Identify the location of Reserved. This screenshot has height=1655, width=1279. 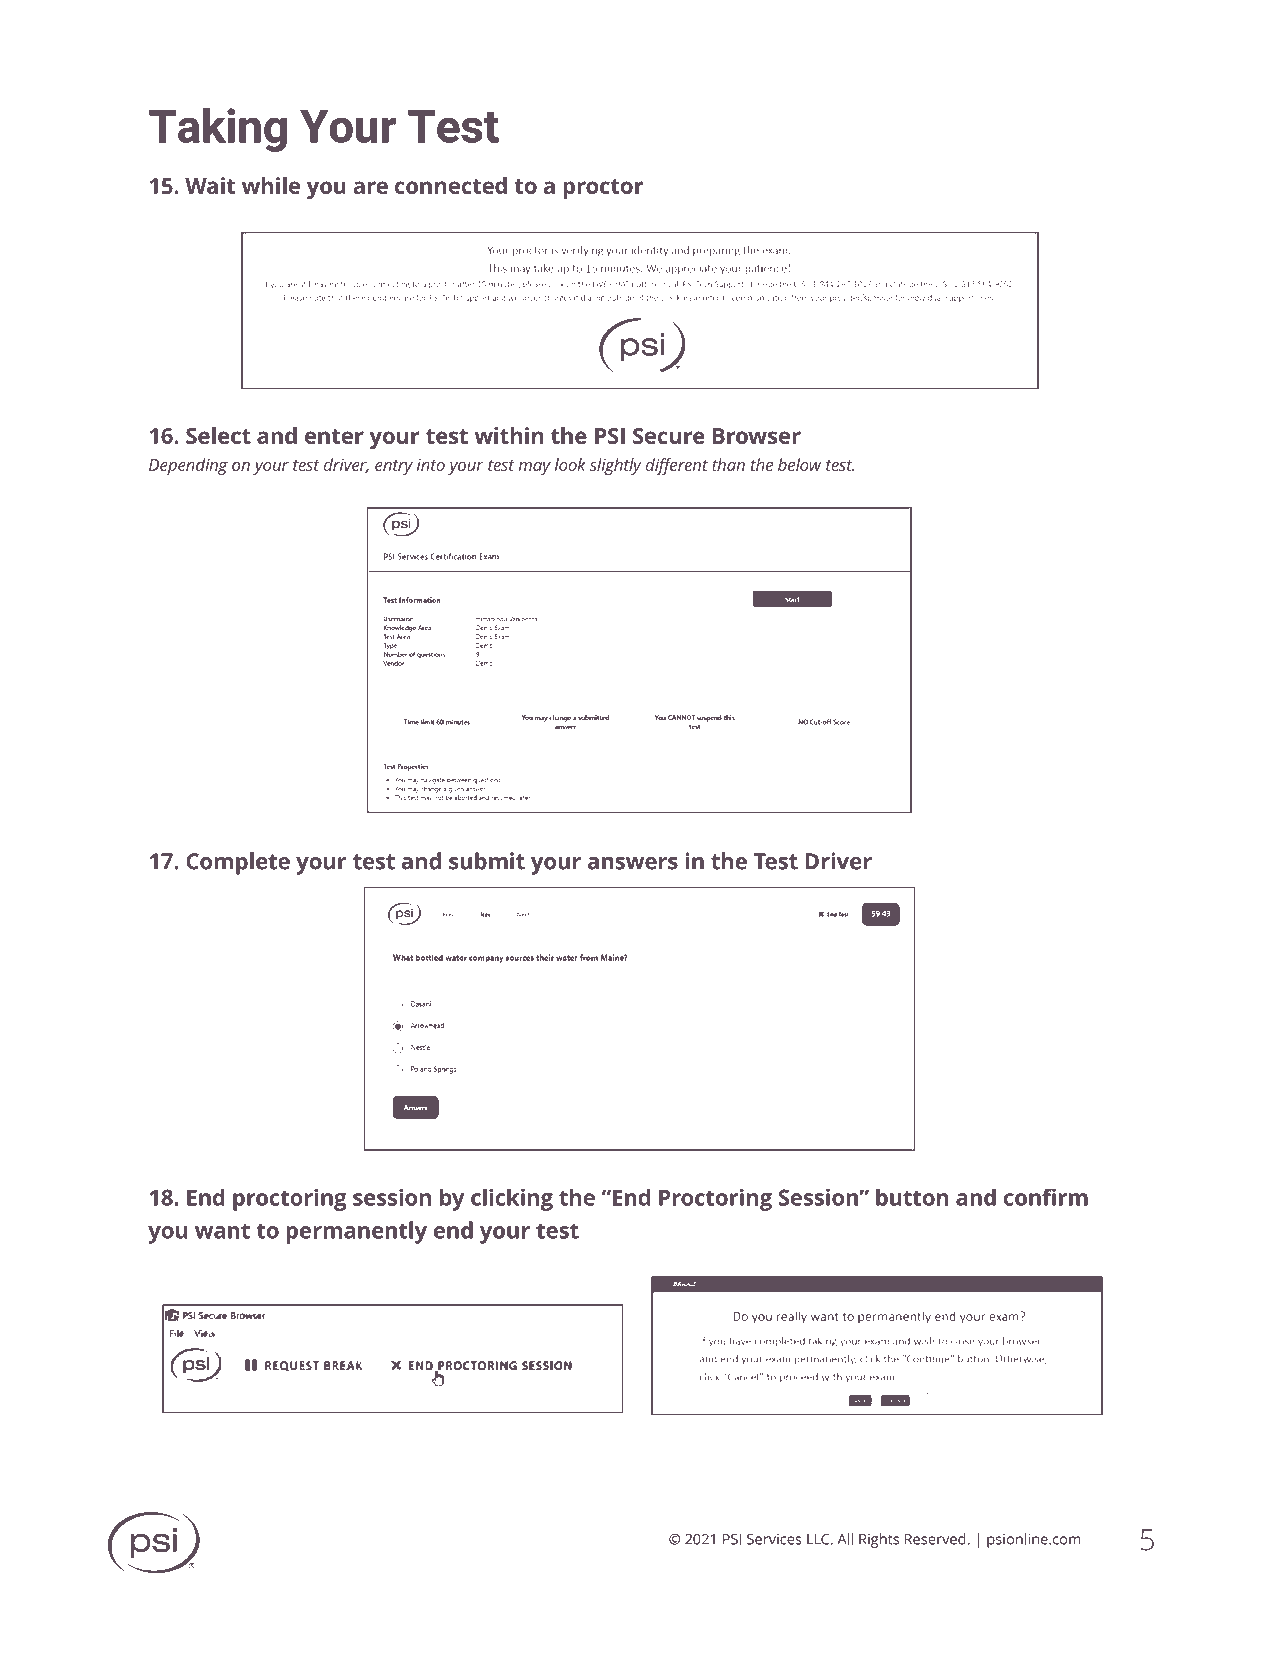
(935, 1539).
